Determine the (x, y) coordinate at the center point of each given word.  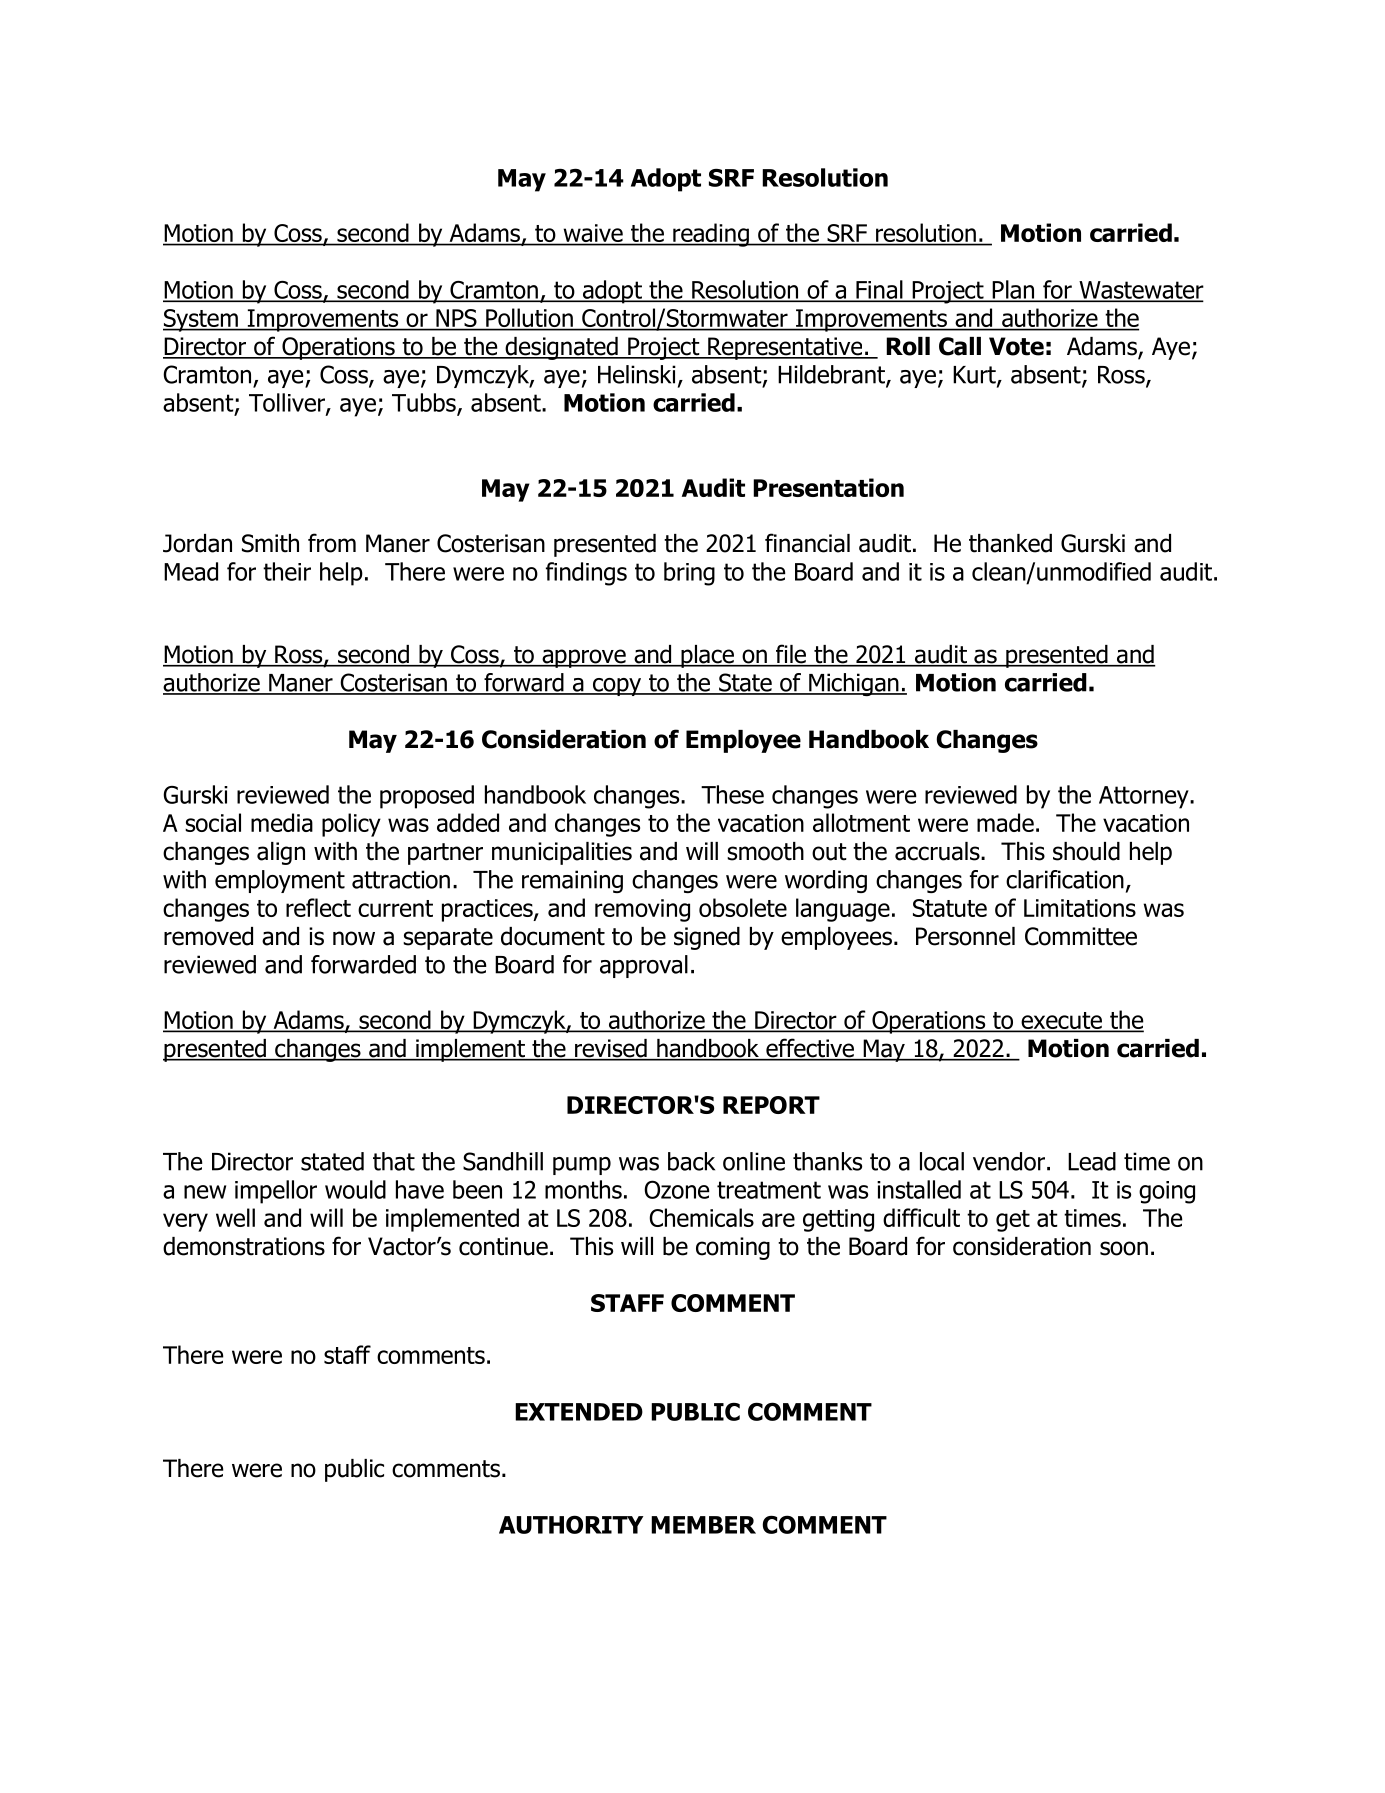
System (201, 320)
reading (711, 235)
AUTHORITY (571, 1524)
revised (611, 1049)
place (708, 656)
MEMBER (703, 1525)
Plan (1013, 290)
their (287, 571)
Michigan (854, 684)
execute (1061, 1021)
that (394, 1161)
